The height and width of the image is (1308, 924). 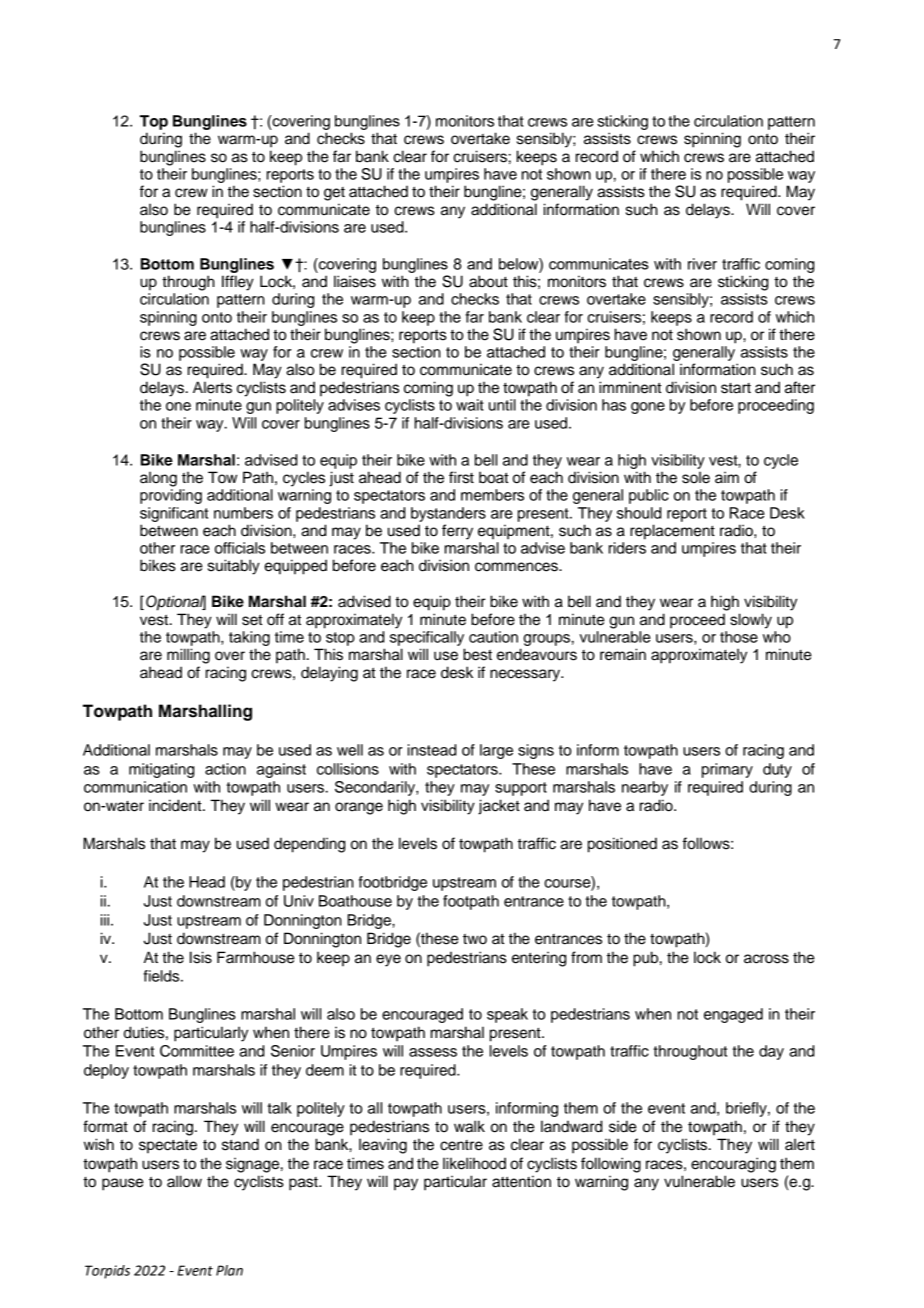 What do you see at coordinates (161, 770) in the image?
I see `mitigating` at bounding box center [161, 770].
